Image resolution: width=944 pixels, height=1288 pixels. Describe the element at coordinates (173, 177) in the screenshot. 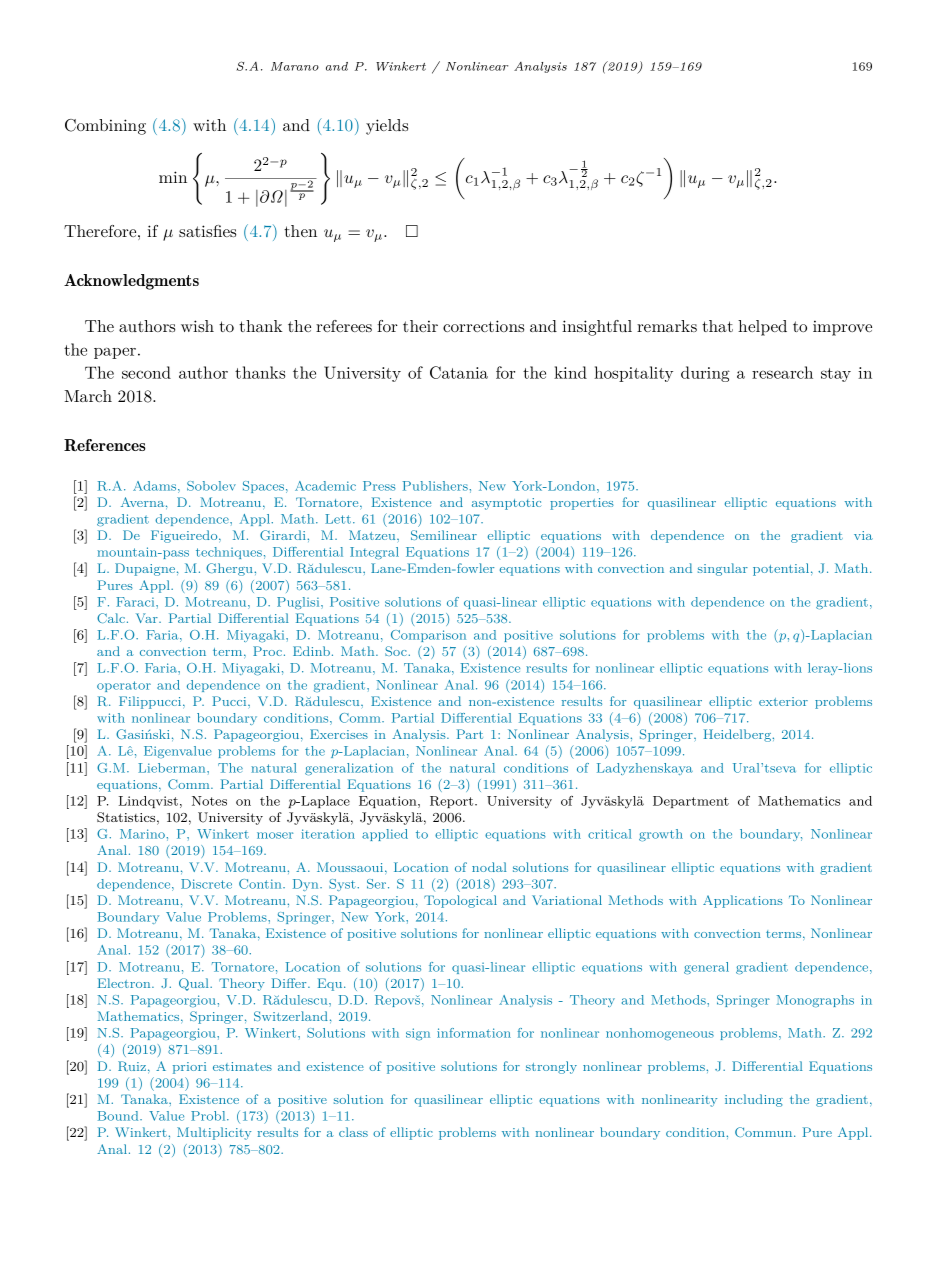

I see `min` at that location.
